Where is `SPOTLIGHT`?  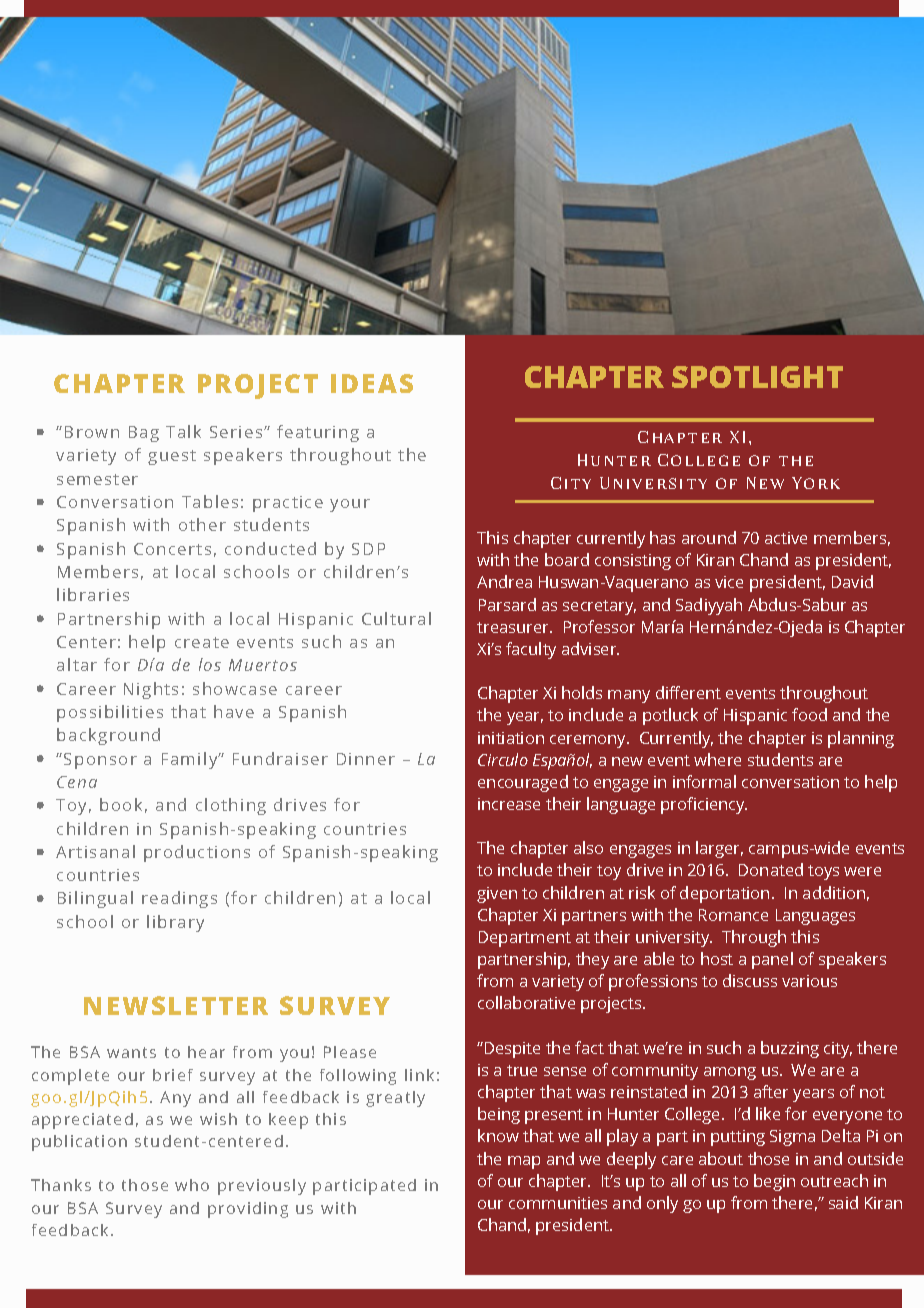
SPOTLIGHT is located at coordinates (757, 377).
